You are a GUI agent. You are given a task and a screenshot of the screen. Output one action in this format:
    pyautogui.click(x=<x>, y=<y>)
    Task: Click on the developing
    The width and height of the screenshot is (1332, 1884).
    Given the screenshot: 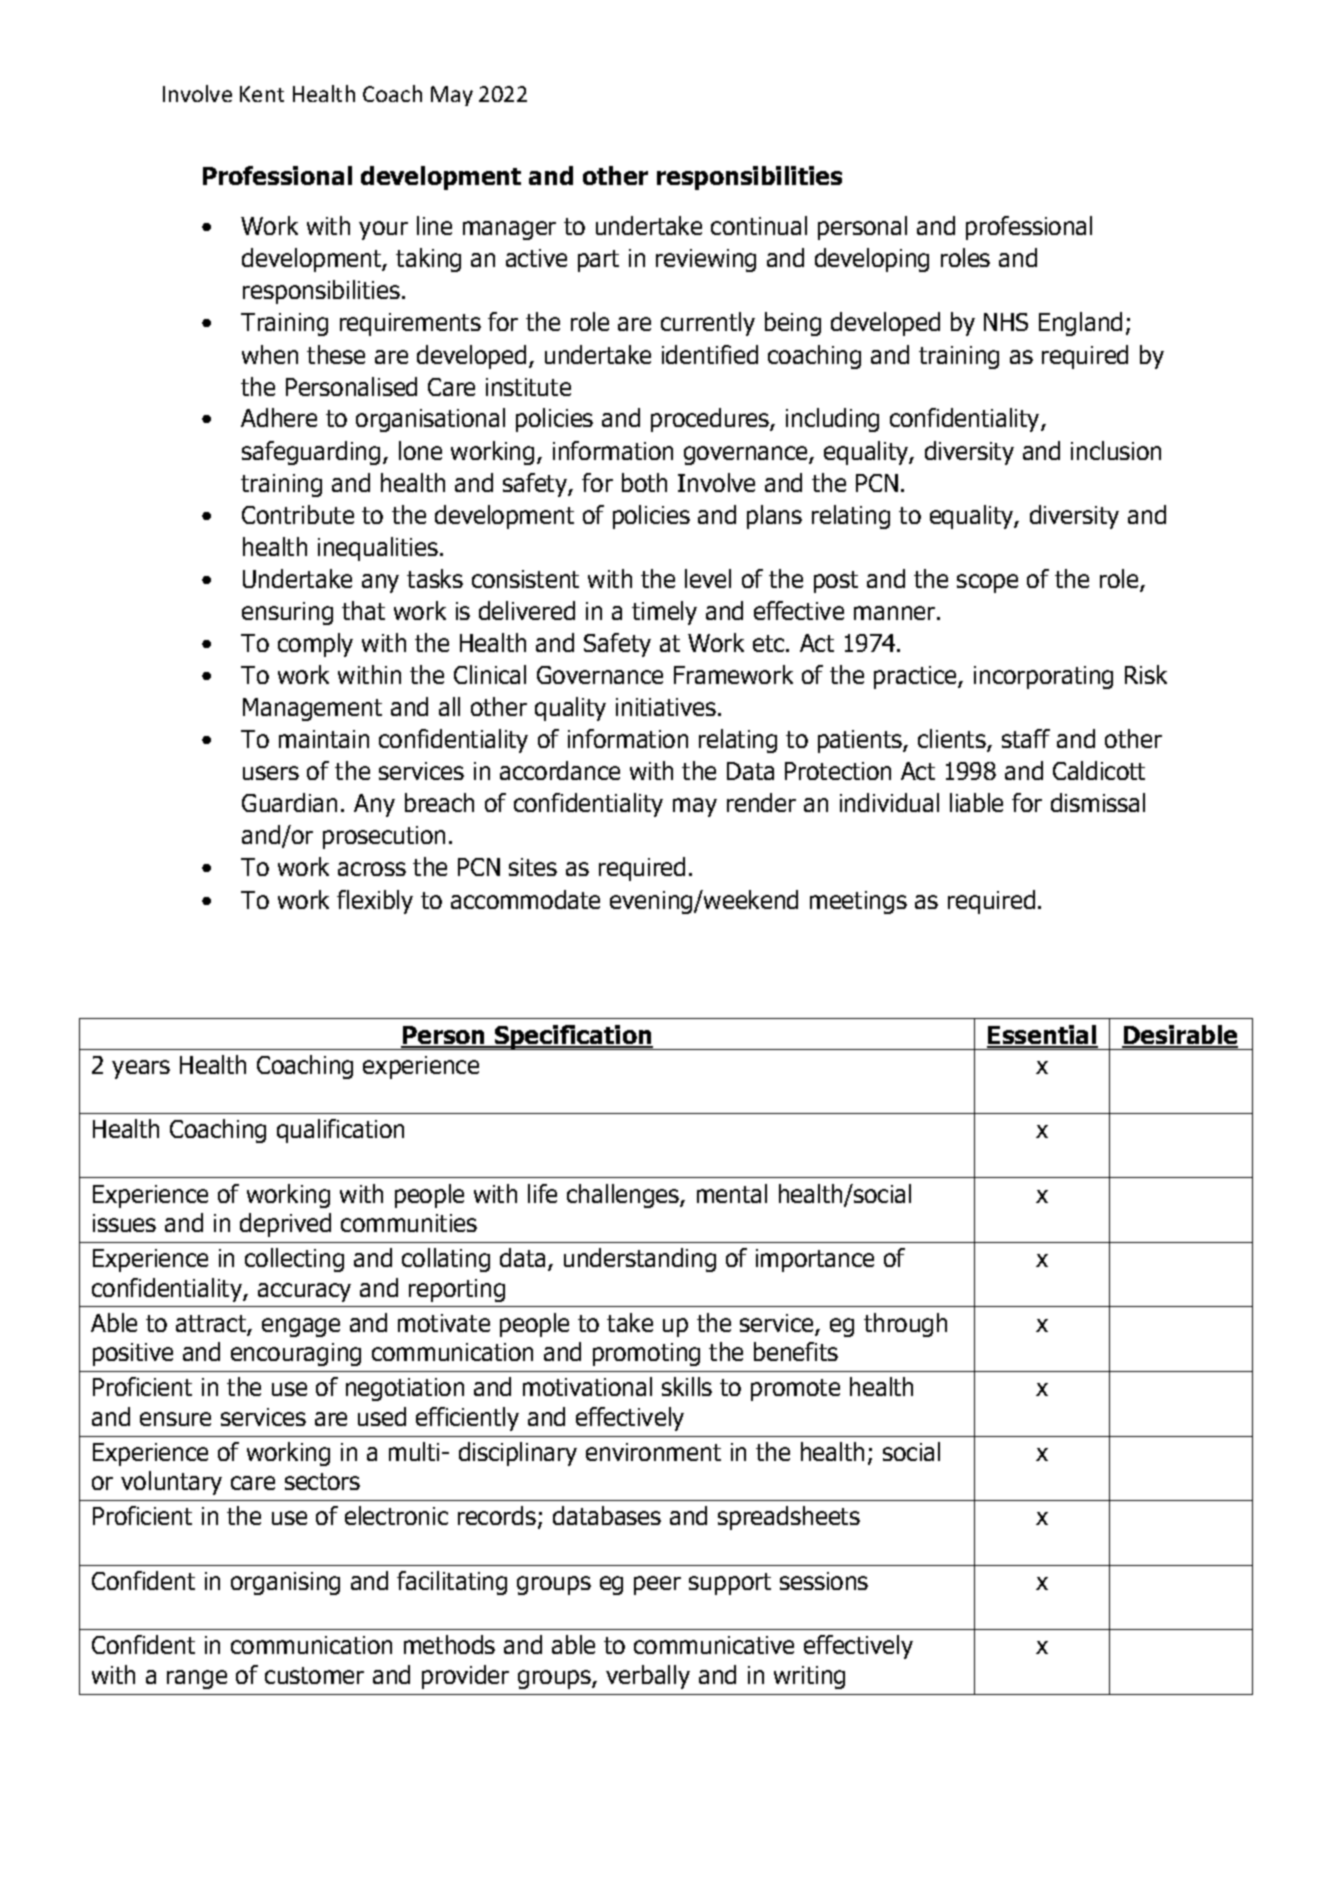 What is the action you would take?
    pyautogui.click(x=872, y=260)
